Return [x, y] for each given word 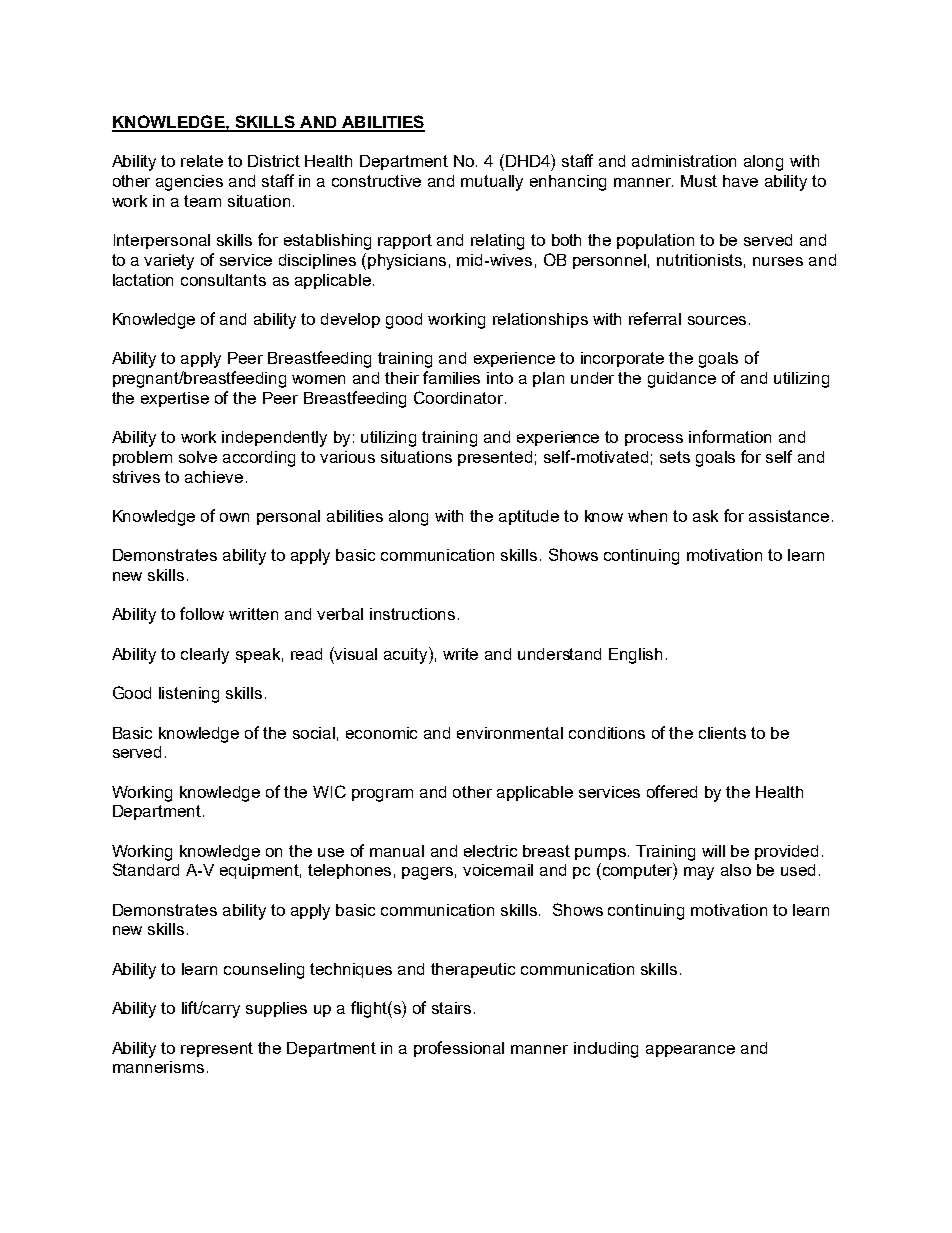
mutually [492, 183]
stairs [451, 1008]
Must [699, 181]
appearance [690, 1051]
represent [217, 1049]
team [202, 201]
